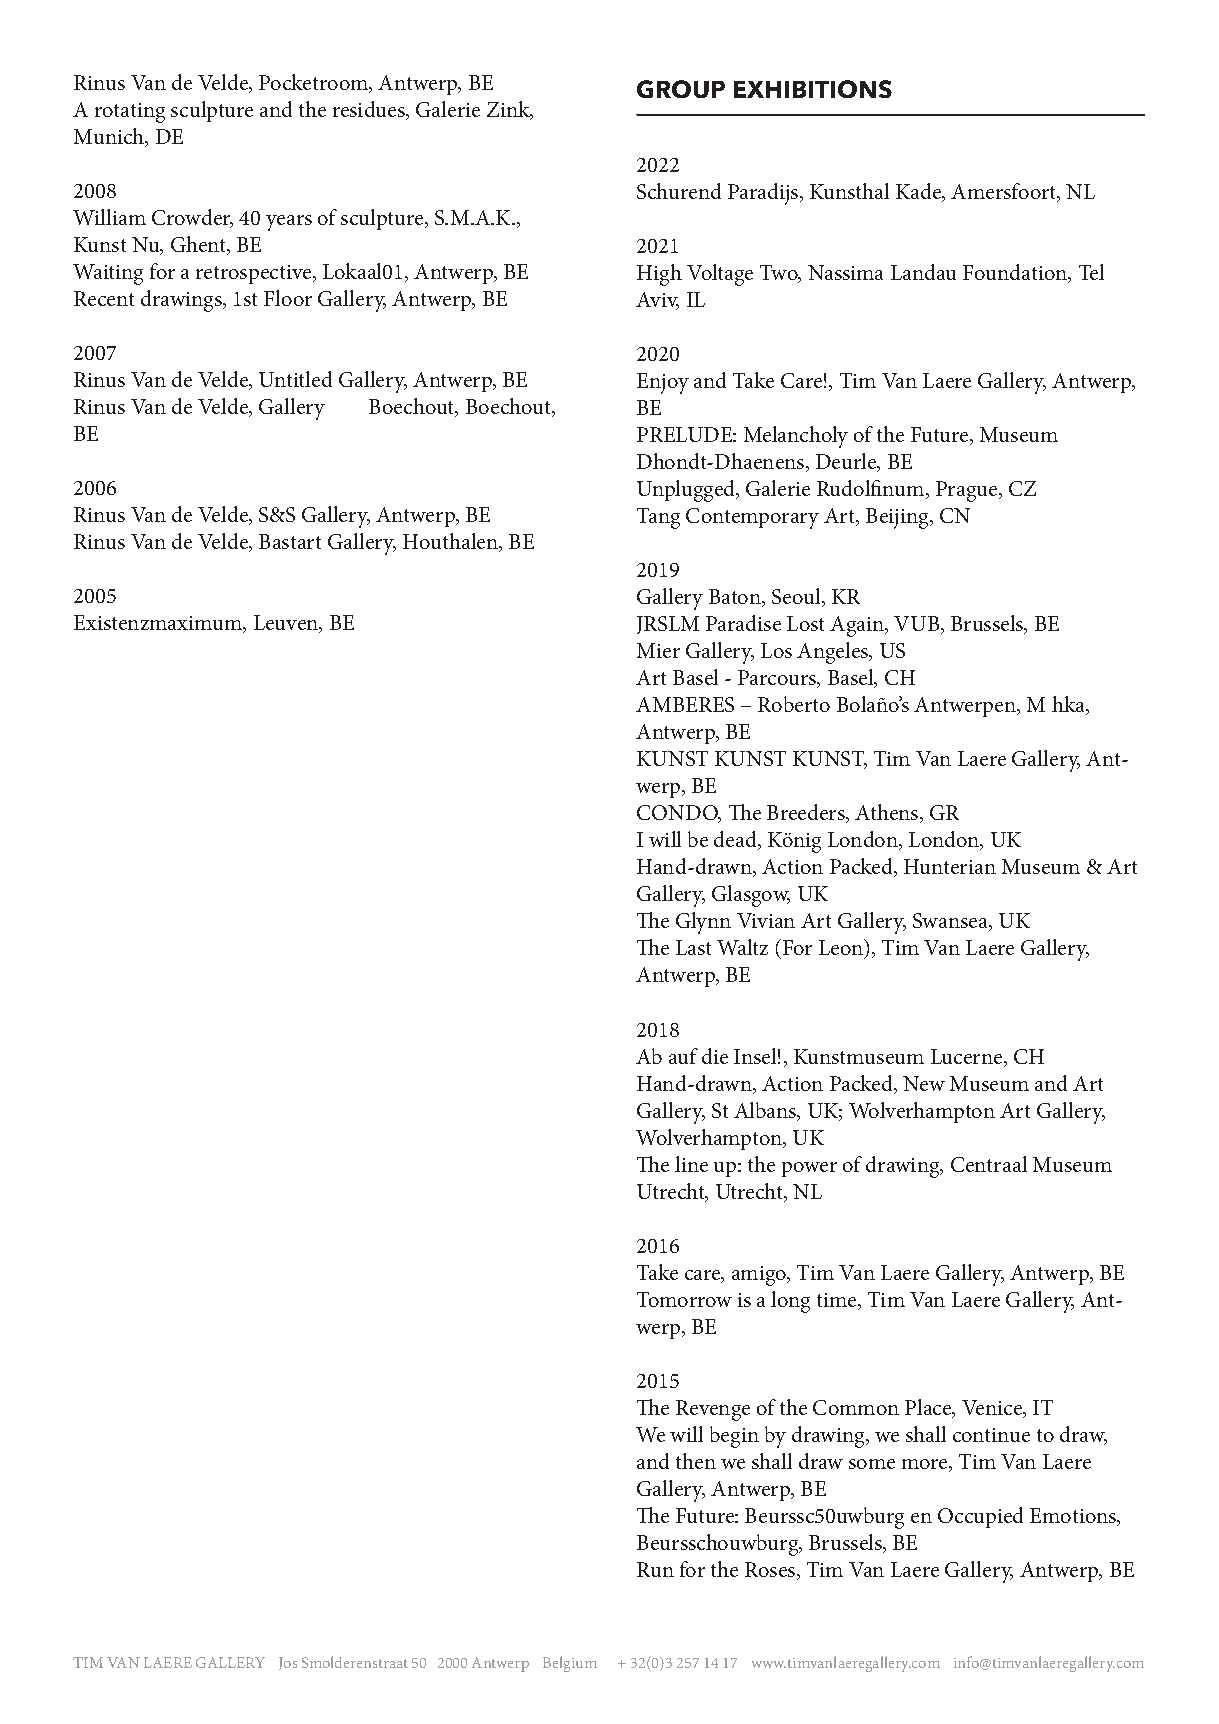 Image resolution: width=1219 pixels, height=1724 pixels. What do you see at coordinates (980, 1517) in the screenshot?
I see `Occupied` at bounding box center [980, 1517].
